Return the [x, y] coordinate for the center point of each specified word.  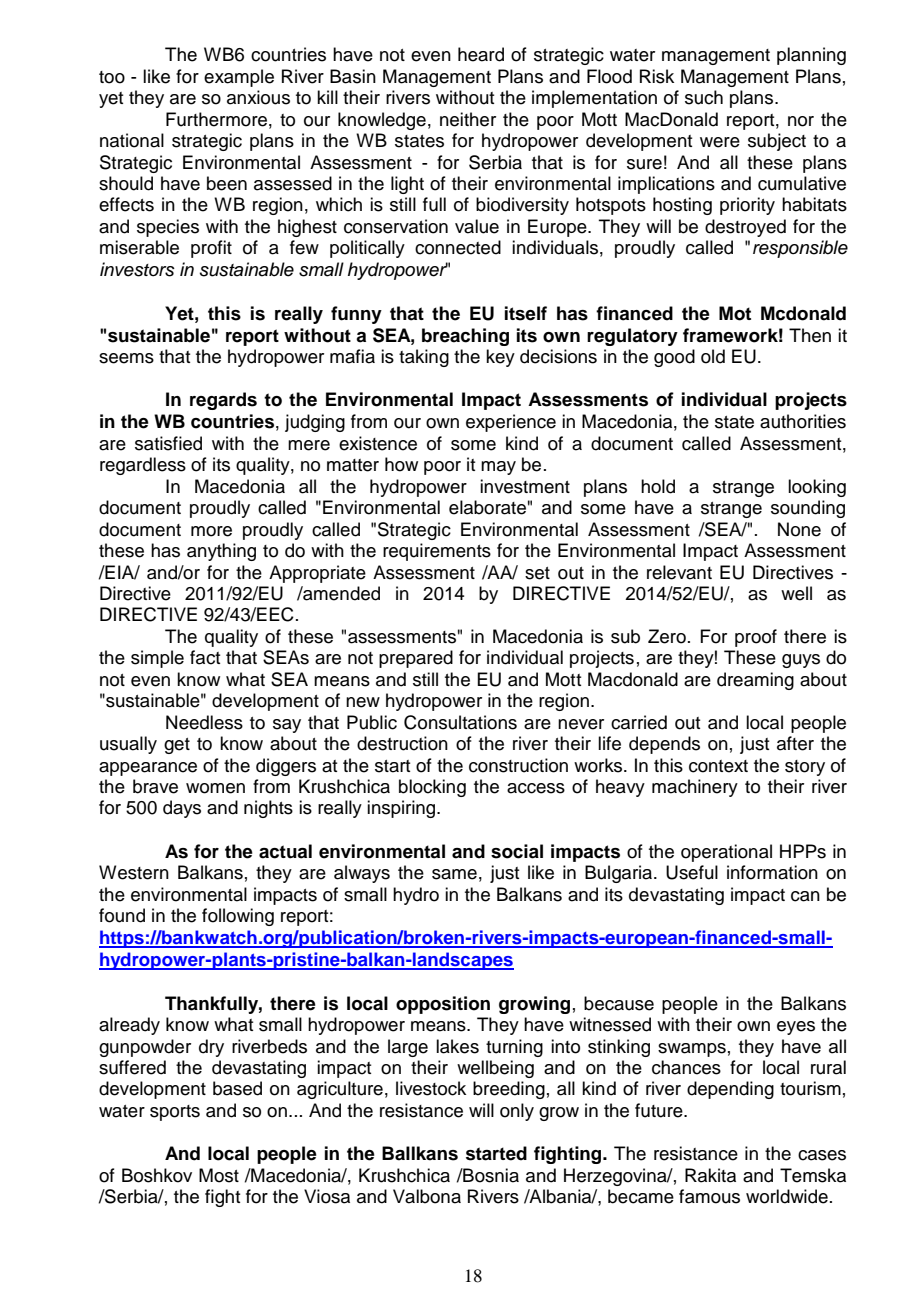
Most [219, 1175]
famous [709, 1196]
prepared [416, 659]
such [704, 97]
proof [756, 638]
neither [468, 119]
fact [205, 657]
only [517, 1112]
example [239, 78]
